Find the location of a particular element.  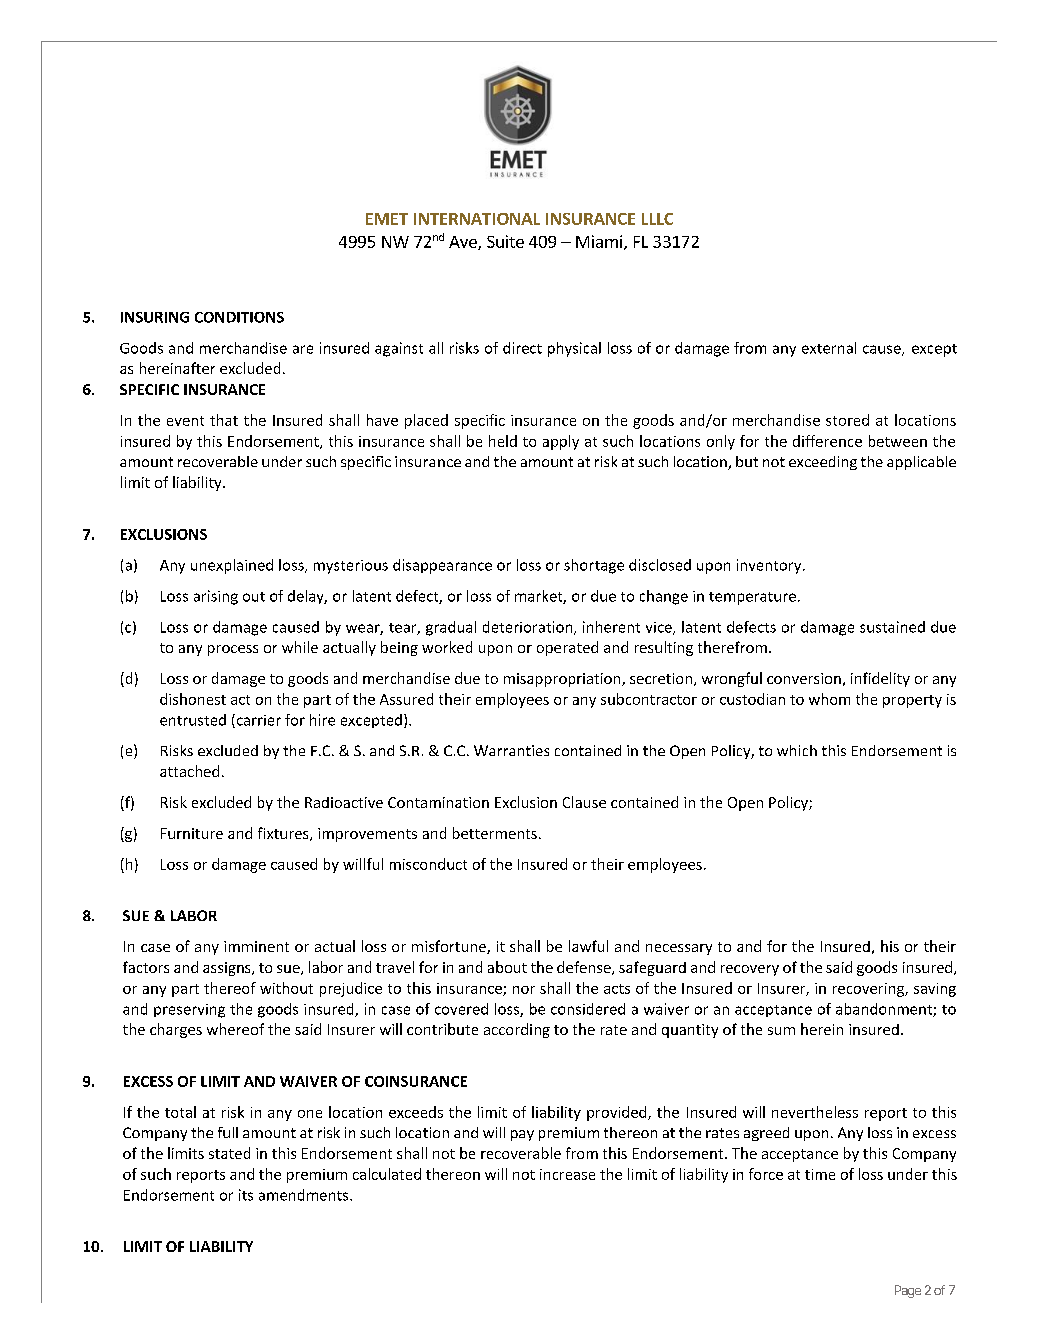

amendments is located at coordinates (305, 1195).
